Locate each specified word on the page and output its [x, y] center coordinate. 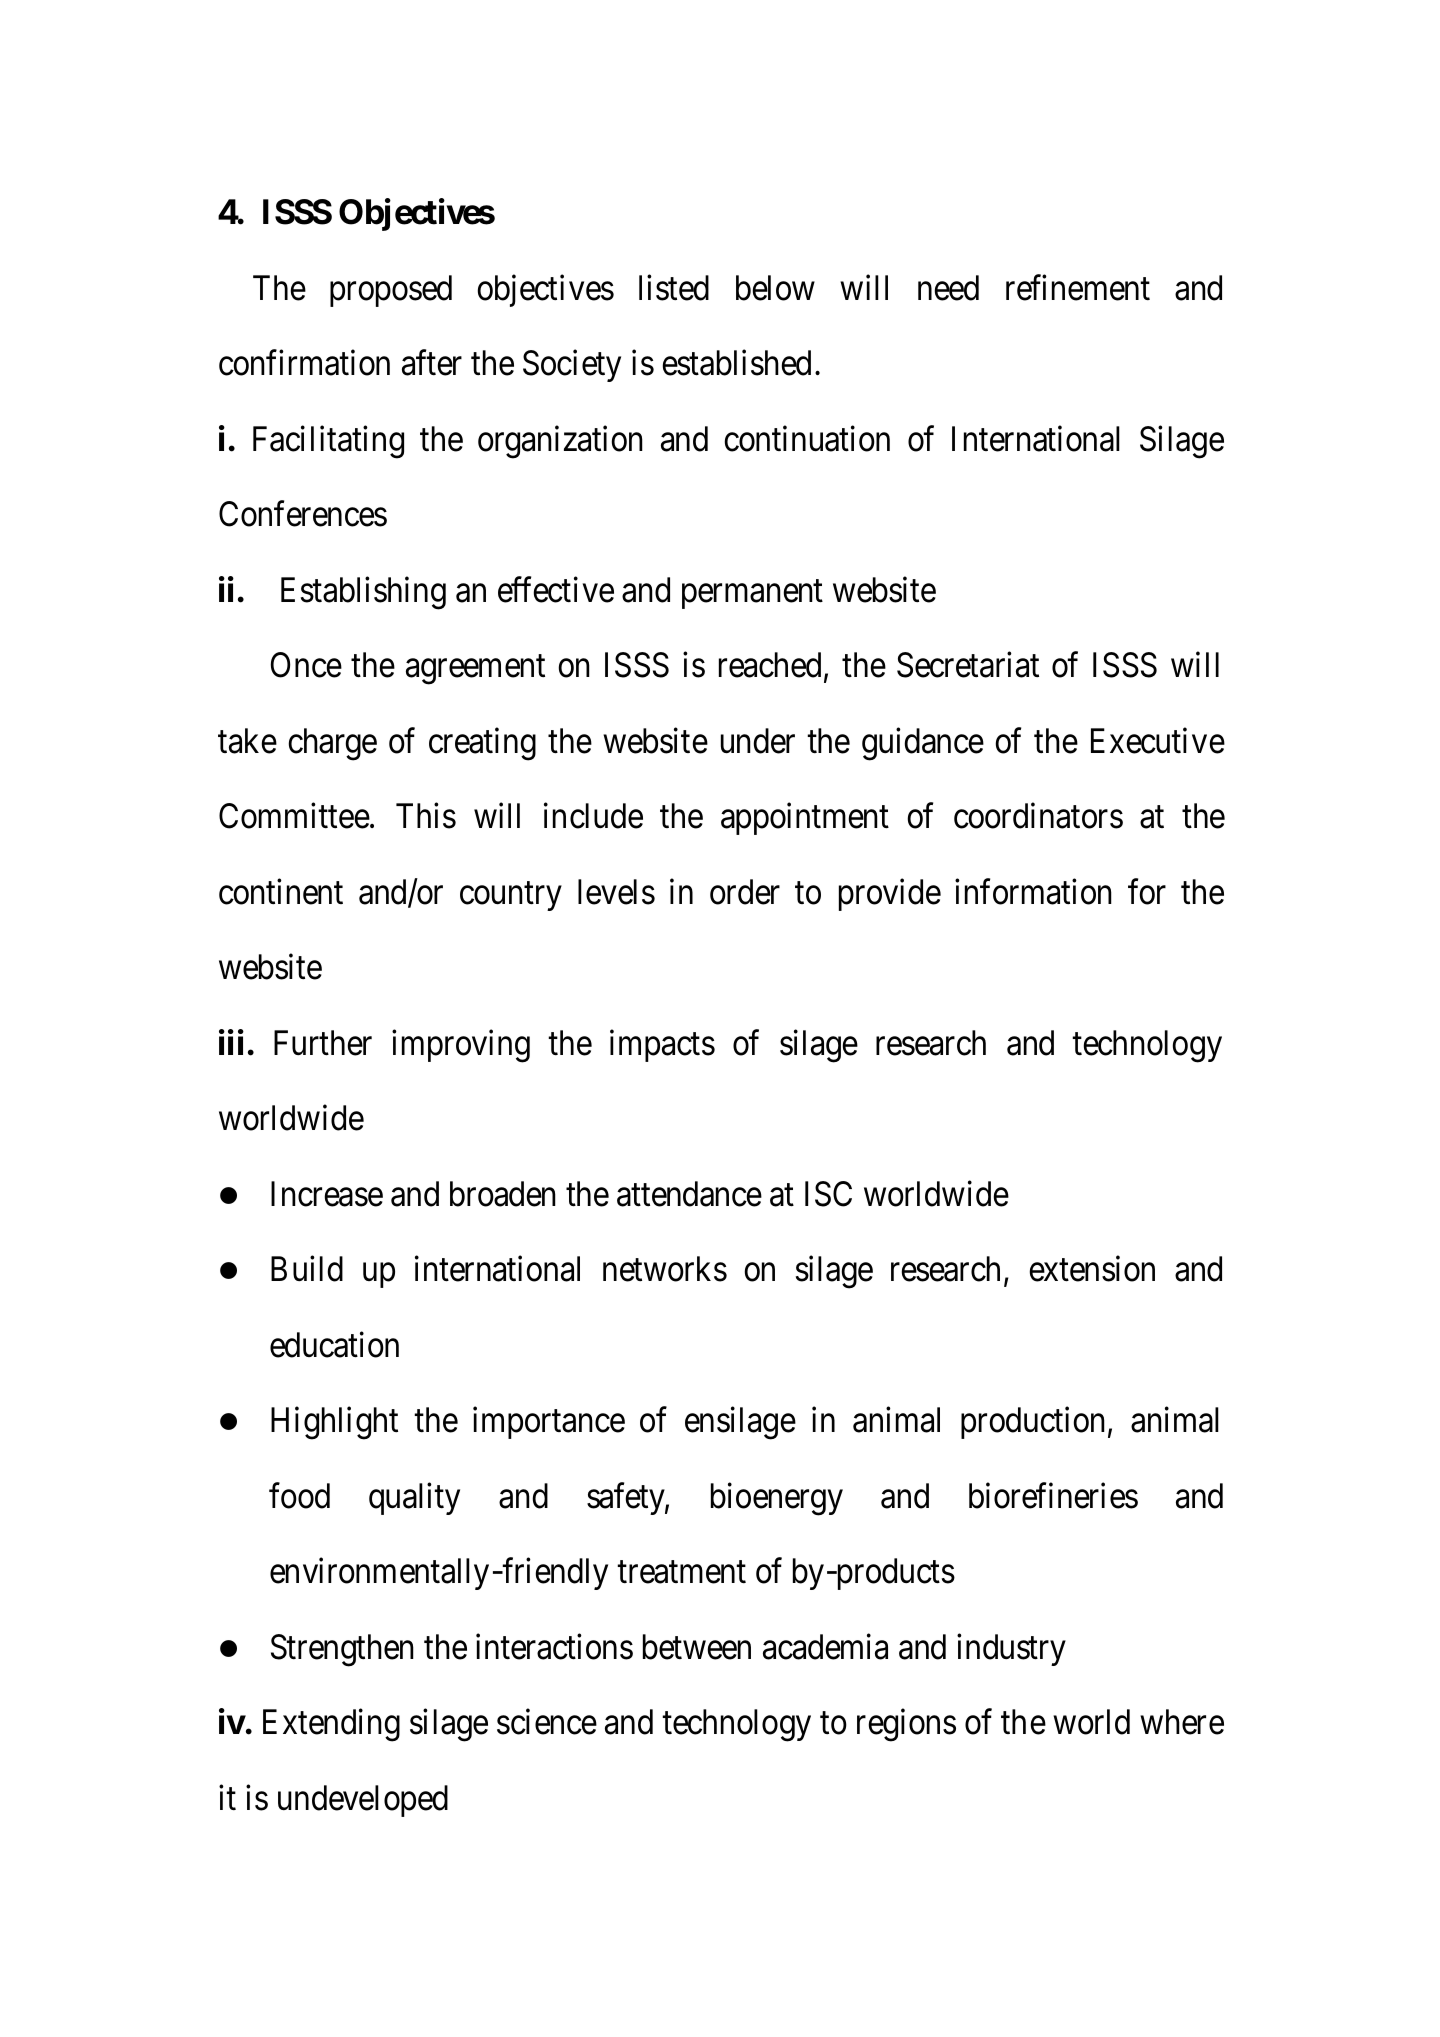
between [697, 1647]
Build [307, 1269]
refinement [1078, 288]
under [758, 741]
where [1182, 1722]
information [1033, 892]
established [736, 363]
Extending [331, 1725]
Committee [294, 816]
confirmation [304, 363]
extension [1092, 1269]
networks [665, 1269]
